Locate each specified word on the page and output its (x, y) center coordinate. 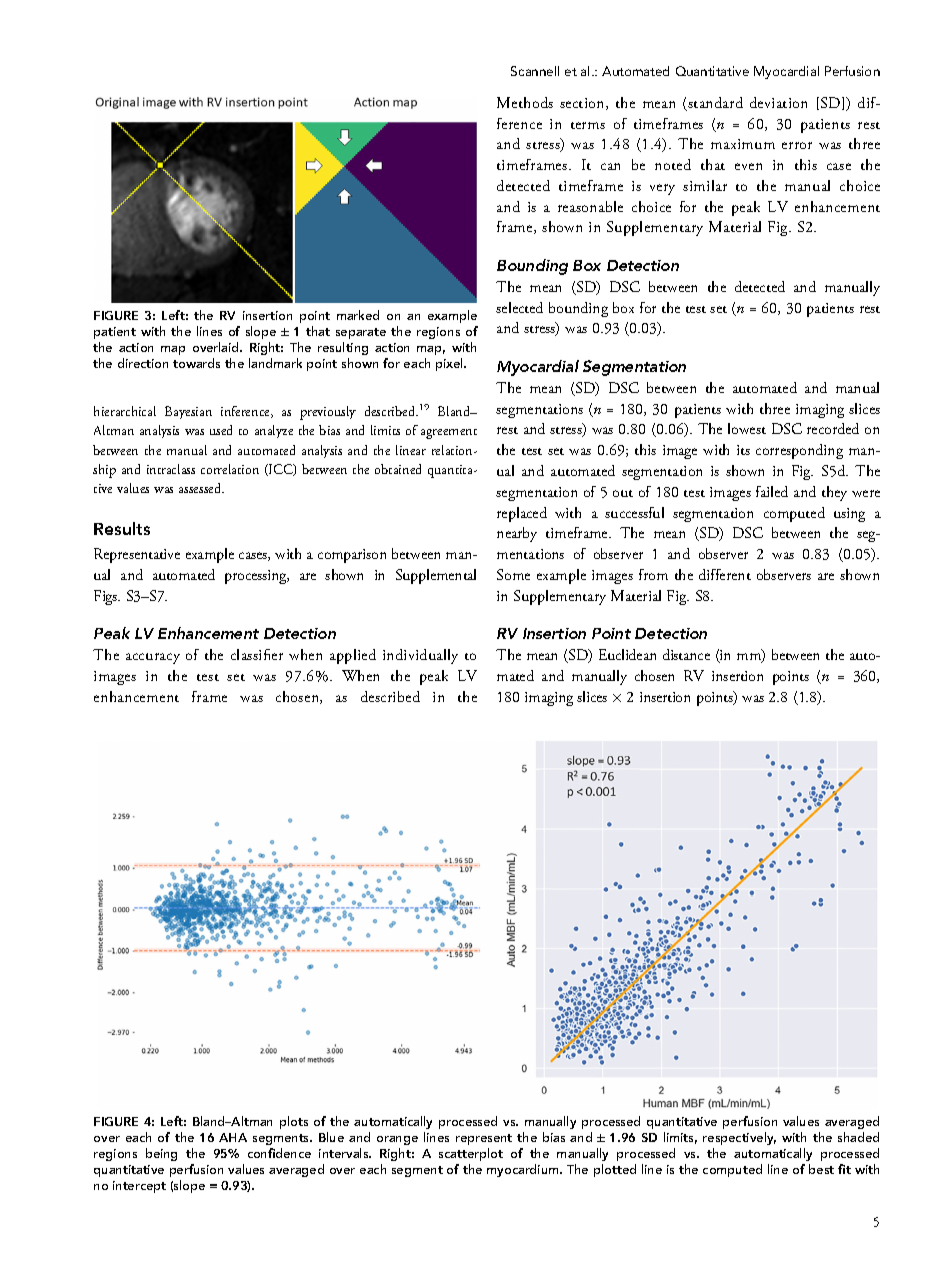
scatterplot (471, 1154)
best (821, 1169)
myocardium (524, 1170)
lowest (747, 428)
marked (358, 315)
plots (294, 1122)
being (161, 1154)
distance (686, 654)
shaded (858, 1137)
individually (420, 656)
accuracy (153, 658)
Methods (525, 102)
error (797, 145)
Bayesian (188, 412)
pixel (450, 364)
